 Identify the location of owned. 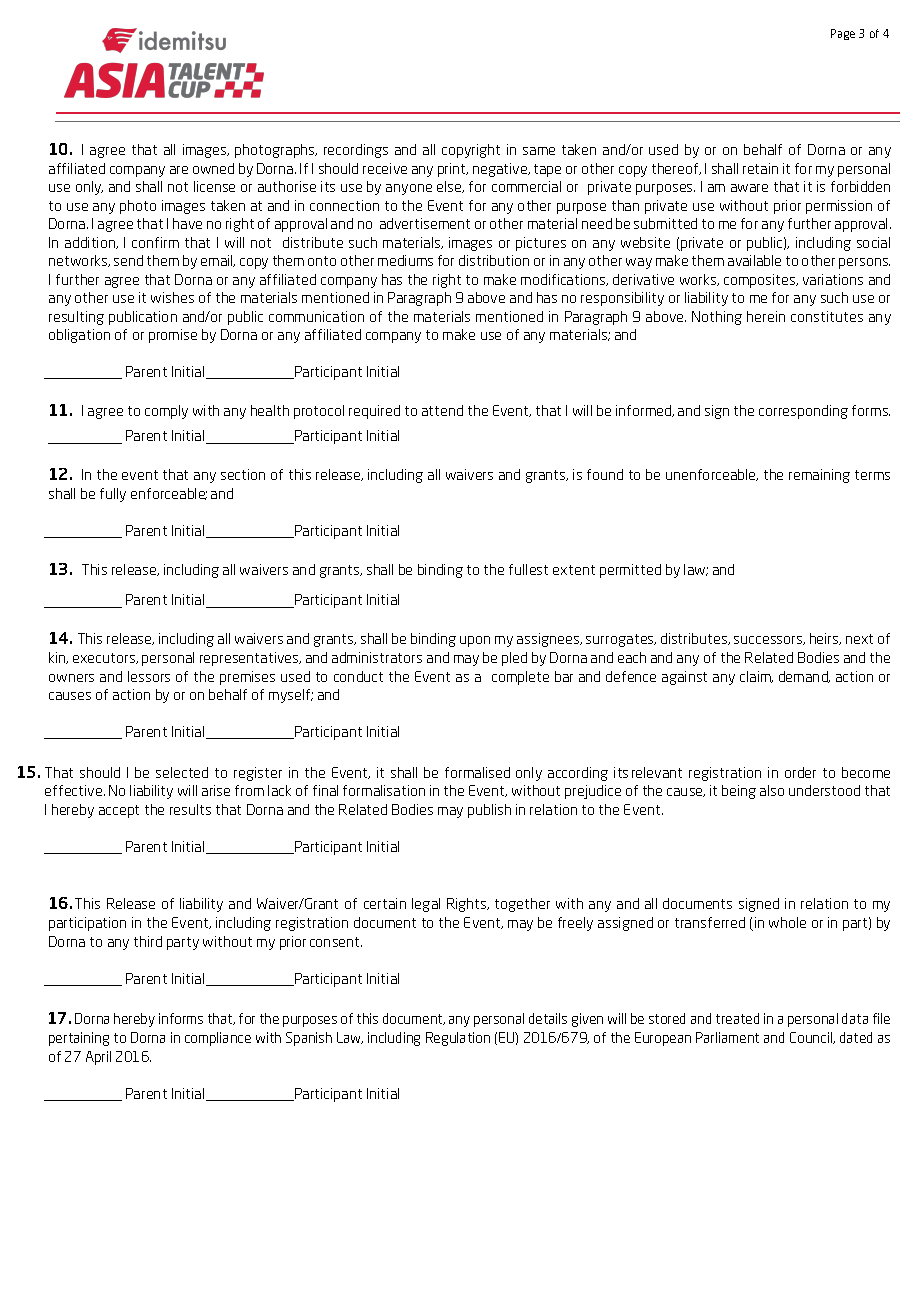
(213, 168).
